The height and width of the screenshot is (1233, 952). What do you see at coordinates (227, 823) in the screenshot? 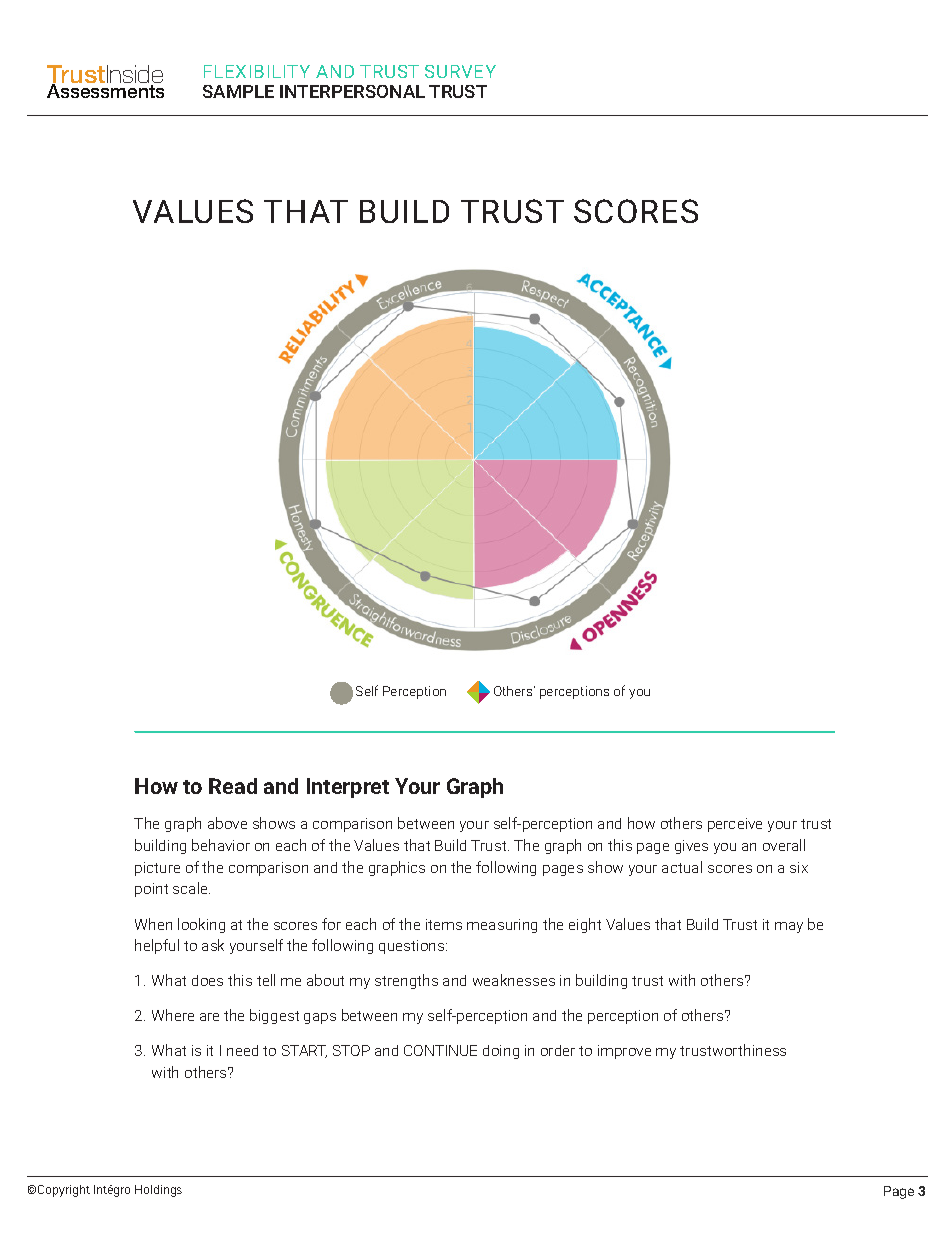
I see `above` at bounding box center [227, 823].
